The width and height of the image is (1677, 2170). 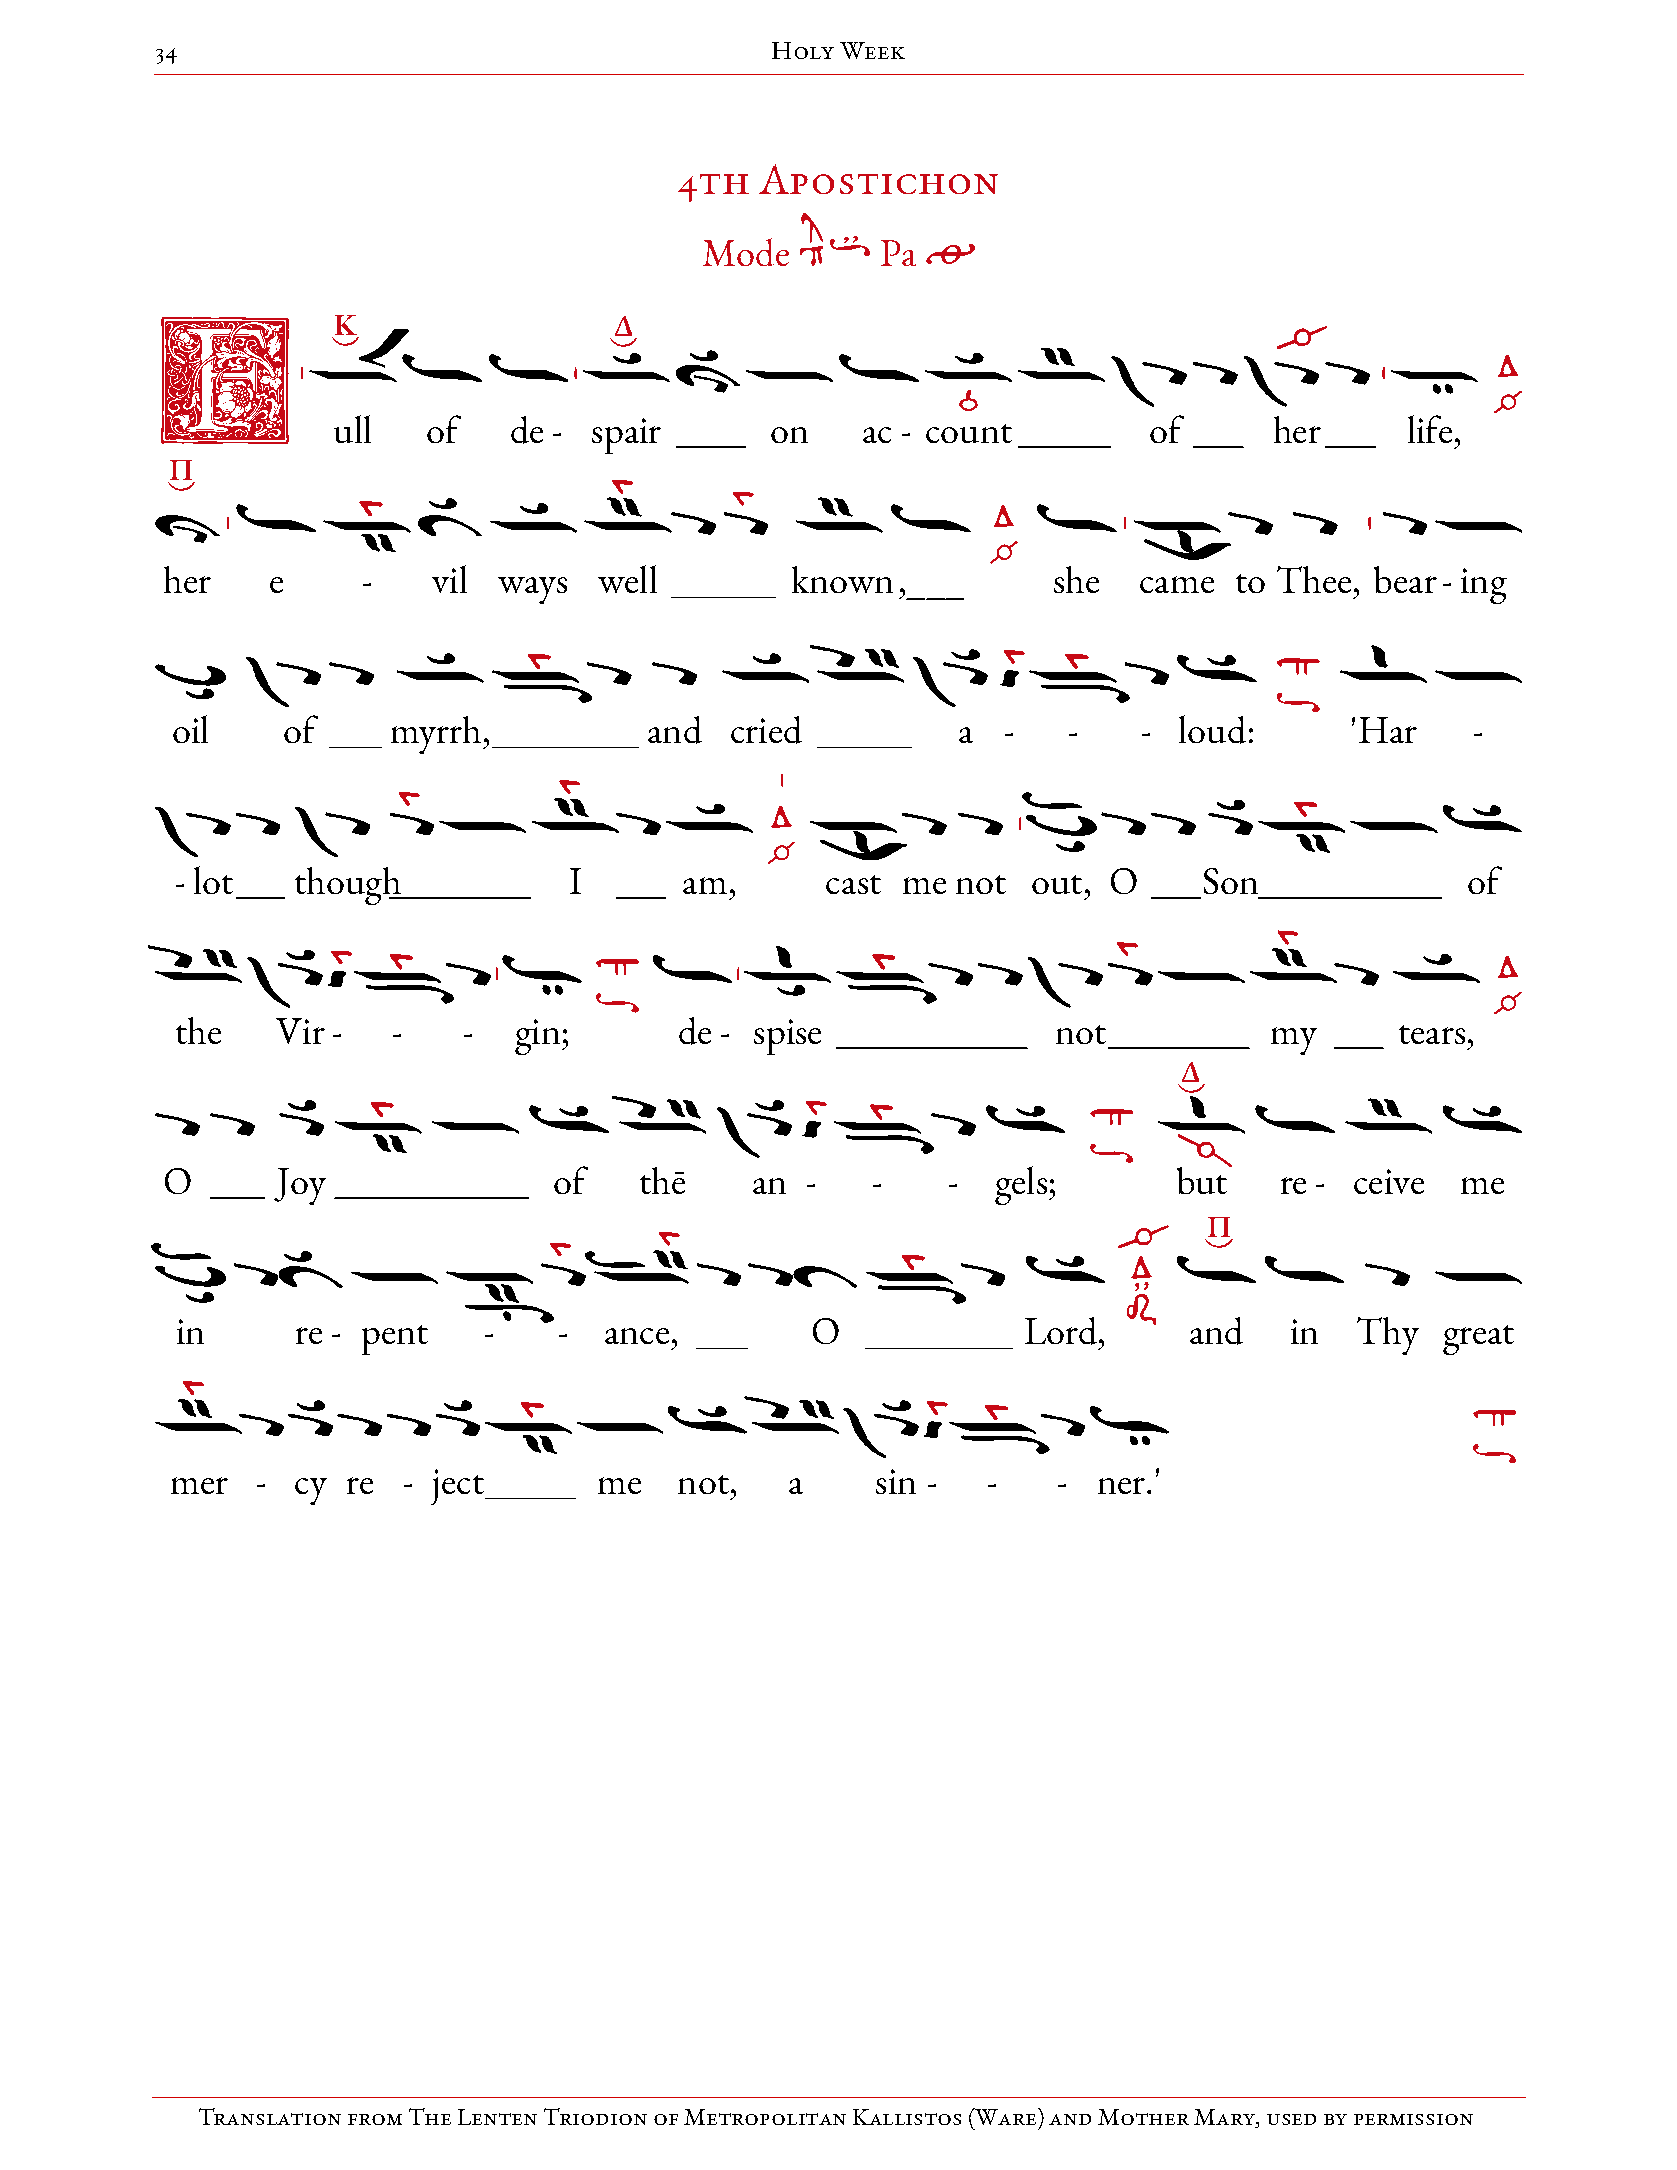 What do you see at coordinates (803, 50) in the image?
I see `Holy` at bounding box center [803, 50].
